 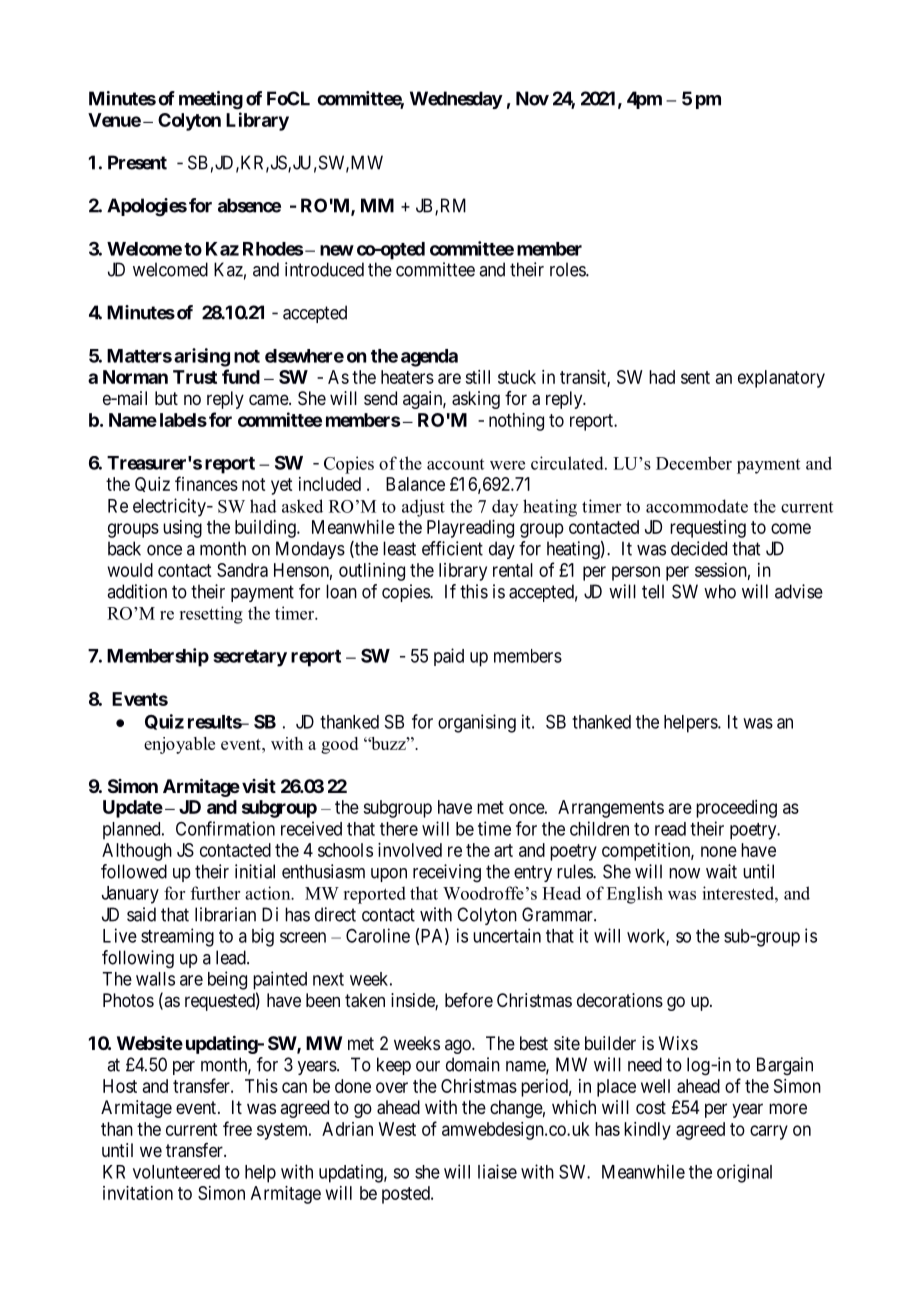 I want to click on volunteered, so click(x=176, y=1172).
